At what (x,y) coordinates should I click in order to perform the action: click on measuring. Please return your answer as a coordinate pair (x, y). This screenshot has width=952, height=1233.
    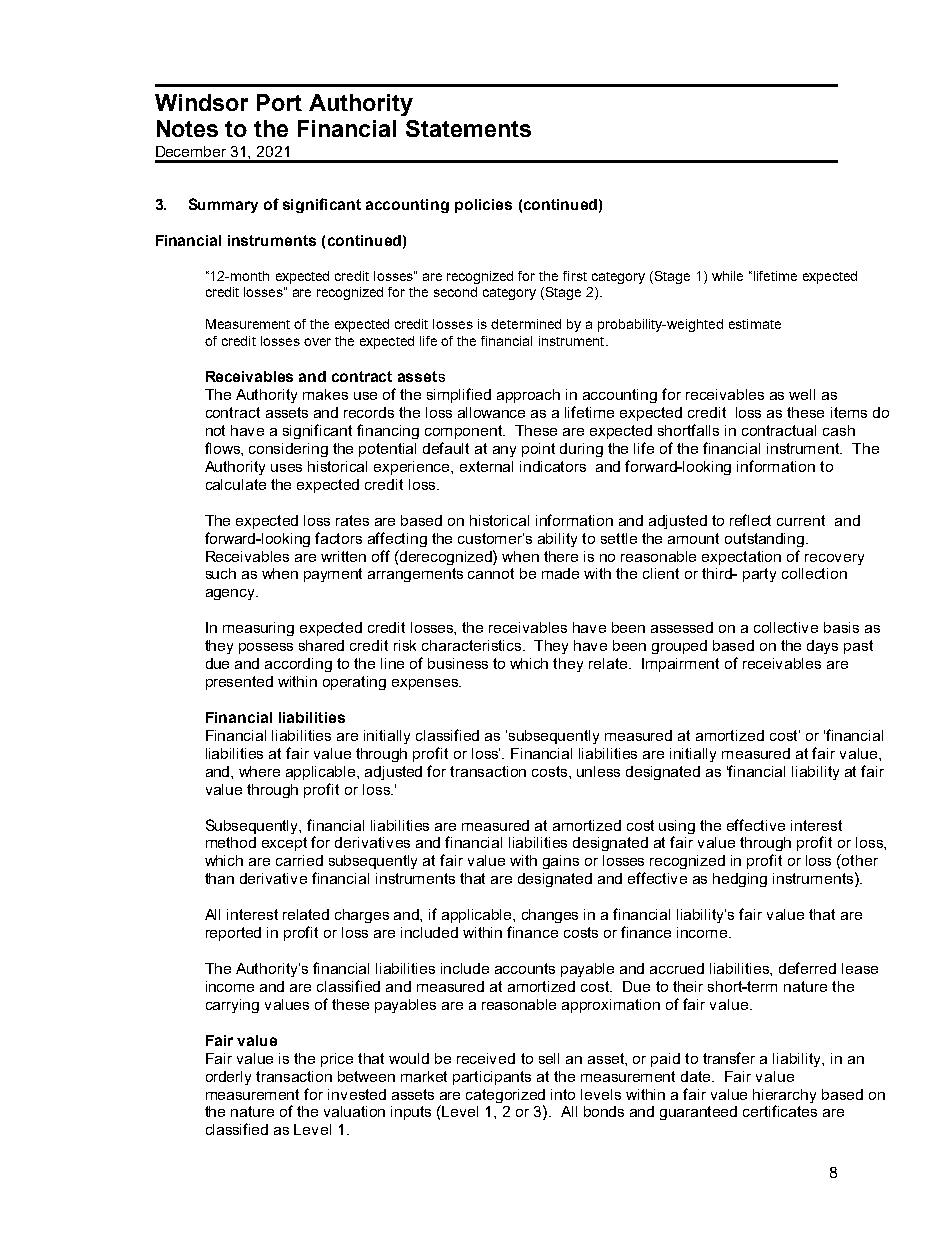
    Looking at the image, I should click on (258, 629).
